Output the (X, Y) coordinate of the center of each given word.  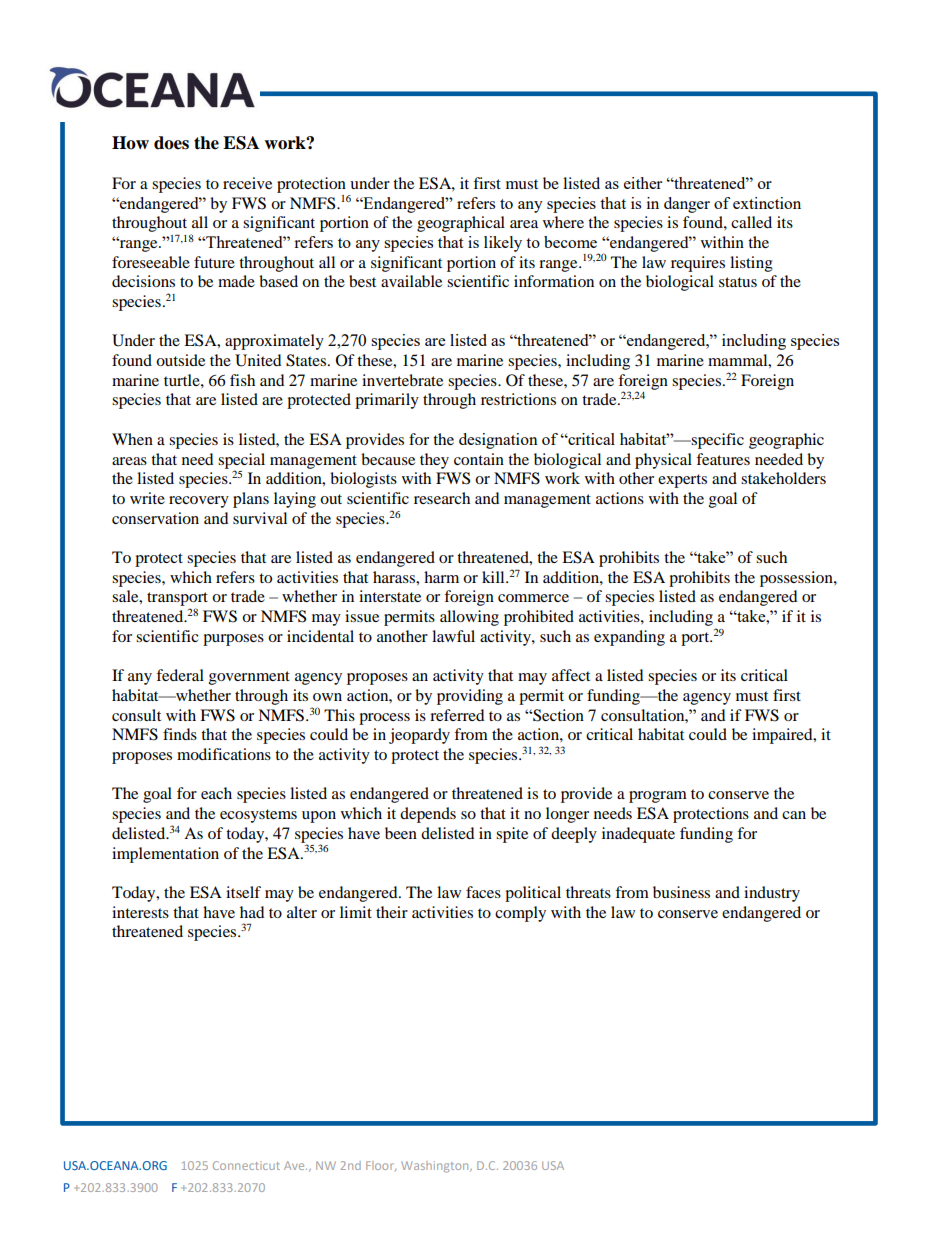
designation (498, 441)
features (723, 459)
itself (243, 892)
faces (483, 892)
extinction (767, 203)
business (681, 892)
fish (242, 380)
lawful (453, 636)
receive (247, 183)
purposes (233, 640)
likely (503, 244)
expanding (629, 638)
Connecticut (246, 1165)
